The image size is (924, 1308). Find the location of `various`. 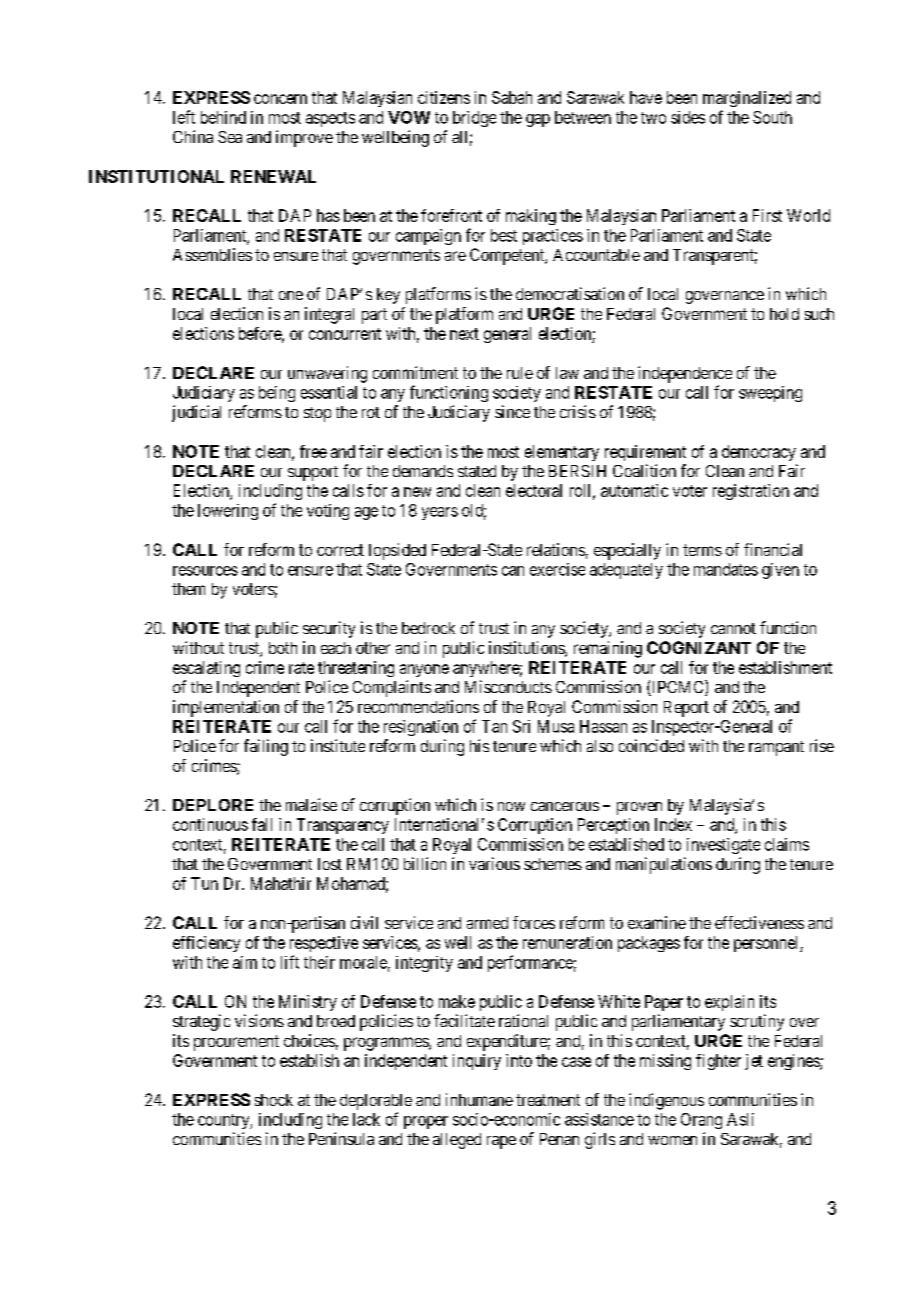

various is located at coordinates (494, 863).
